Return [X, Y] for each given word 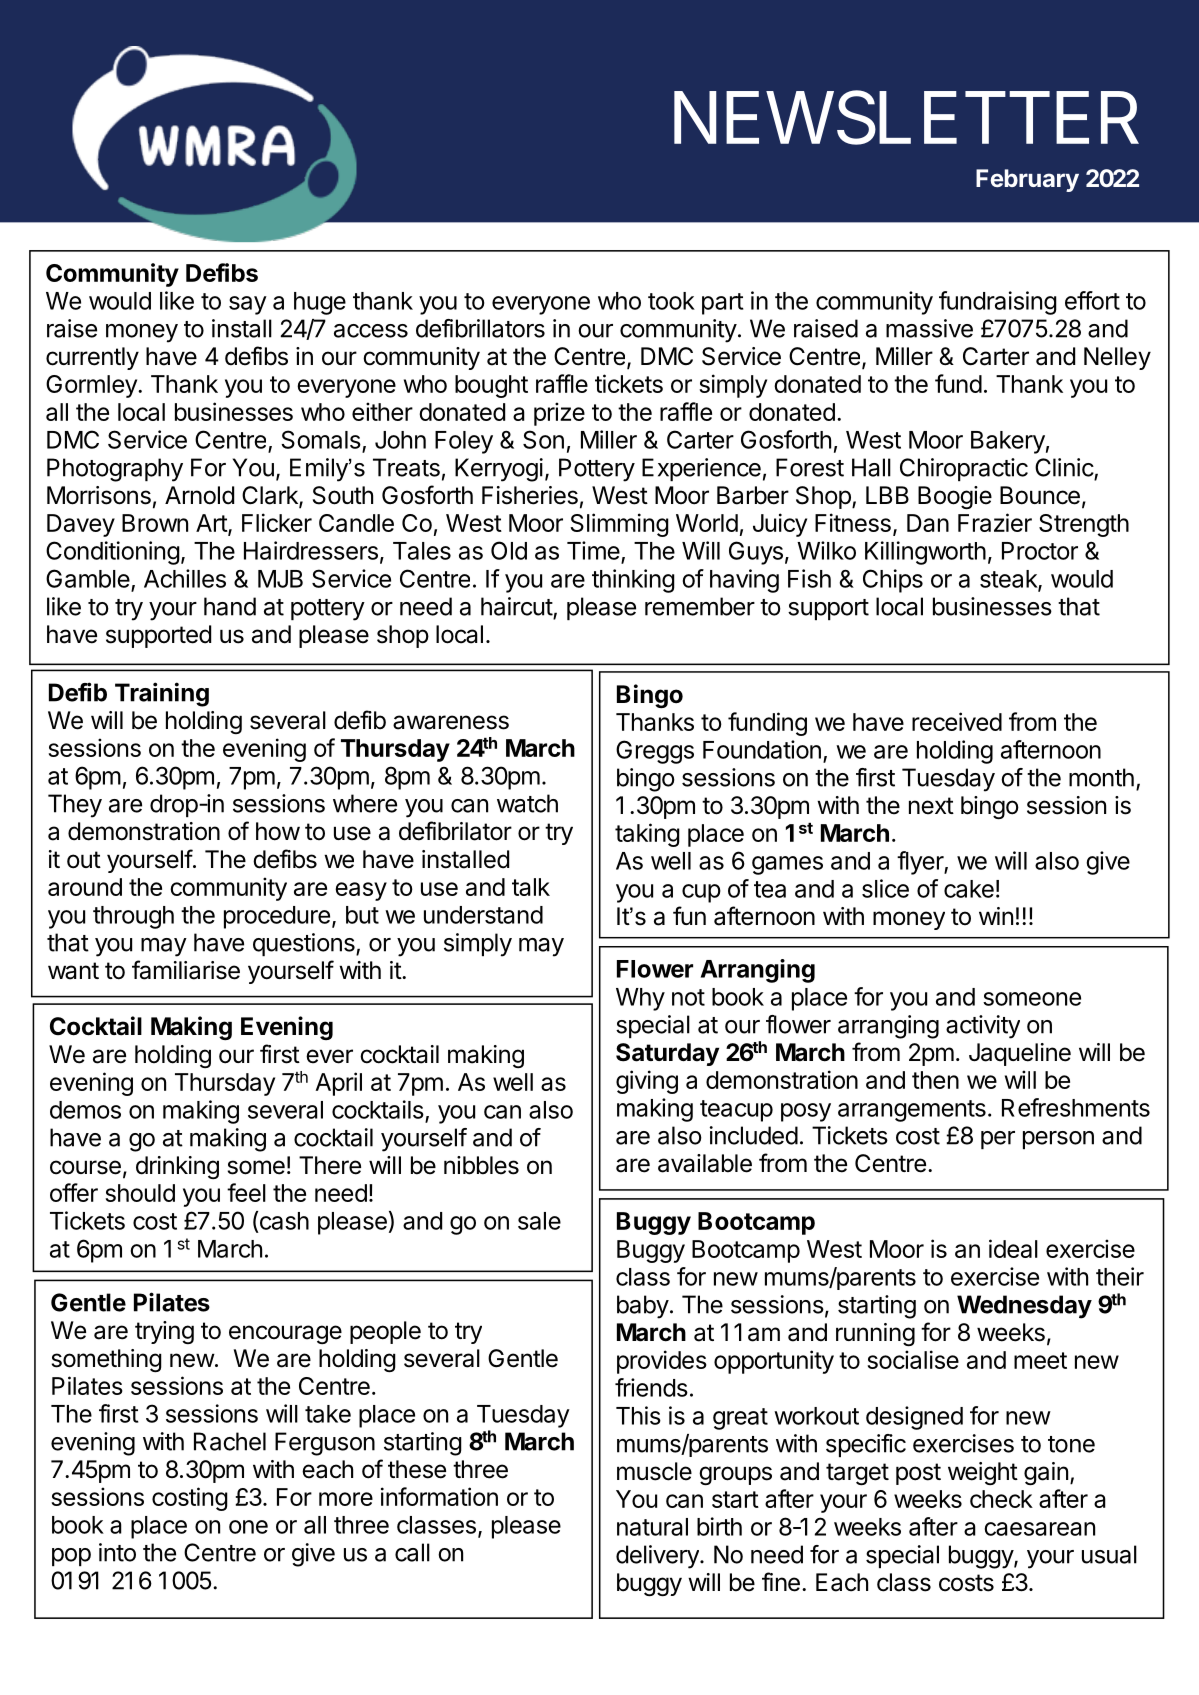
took [671, 301]
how [278, 831]
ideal [1013, 1248]
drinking [177, 1167]
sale [539, 1221]
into [117, 1552]
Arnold [199, 495]
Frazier [995, 522]
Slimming [619, 525]
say [248, 305]
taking [647, 835]
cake [969, 889]
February [1027, 180]
